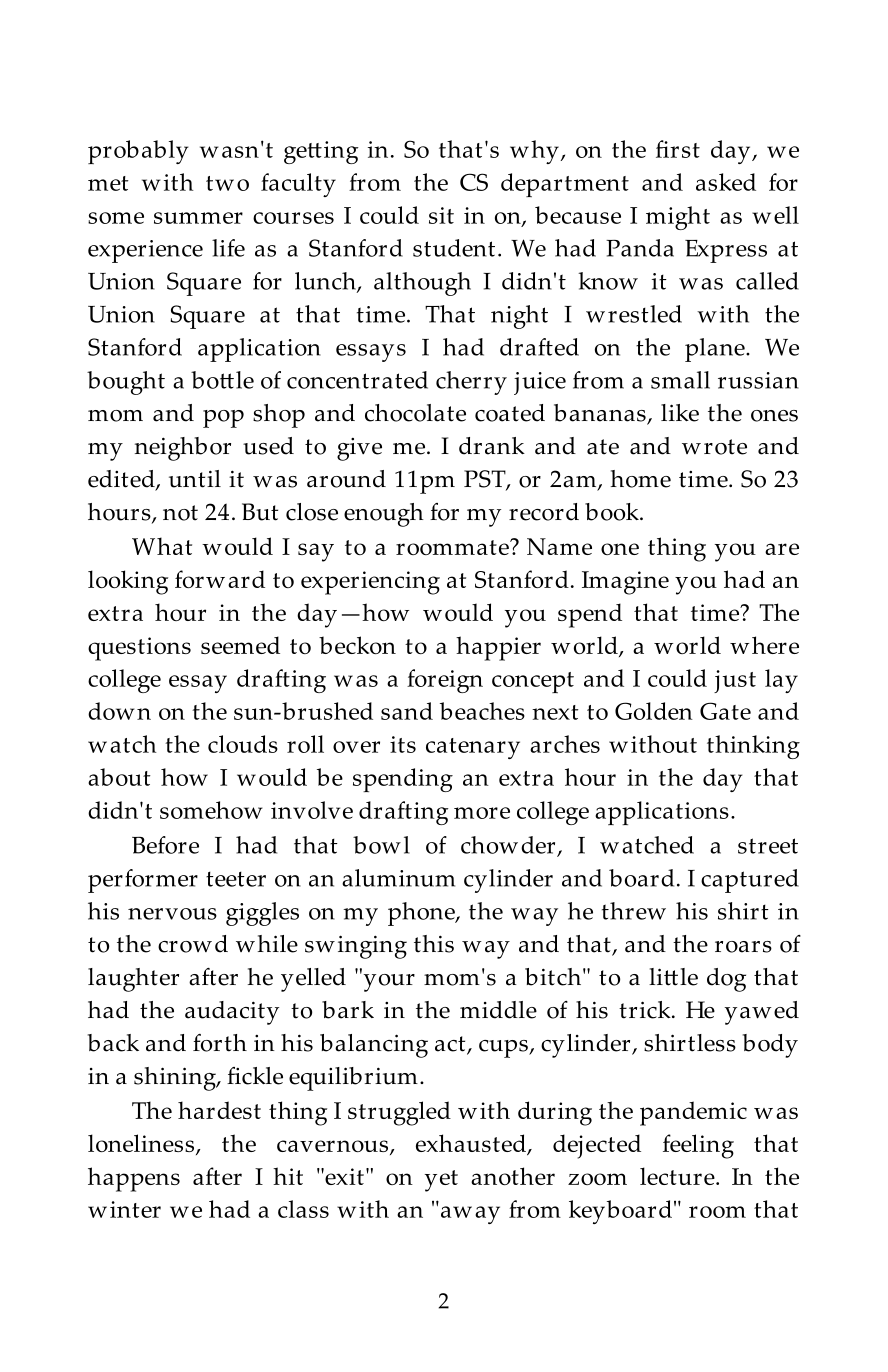 Image resolution: width=888 pixels, height=1372 pixels. Describe the element at coordinates (227, 183) in the document. I see `two` at that location.
